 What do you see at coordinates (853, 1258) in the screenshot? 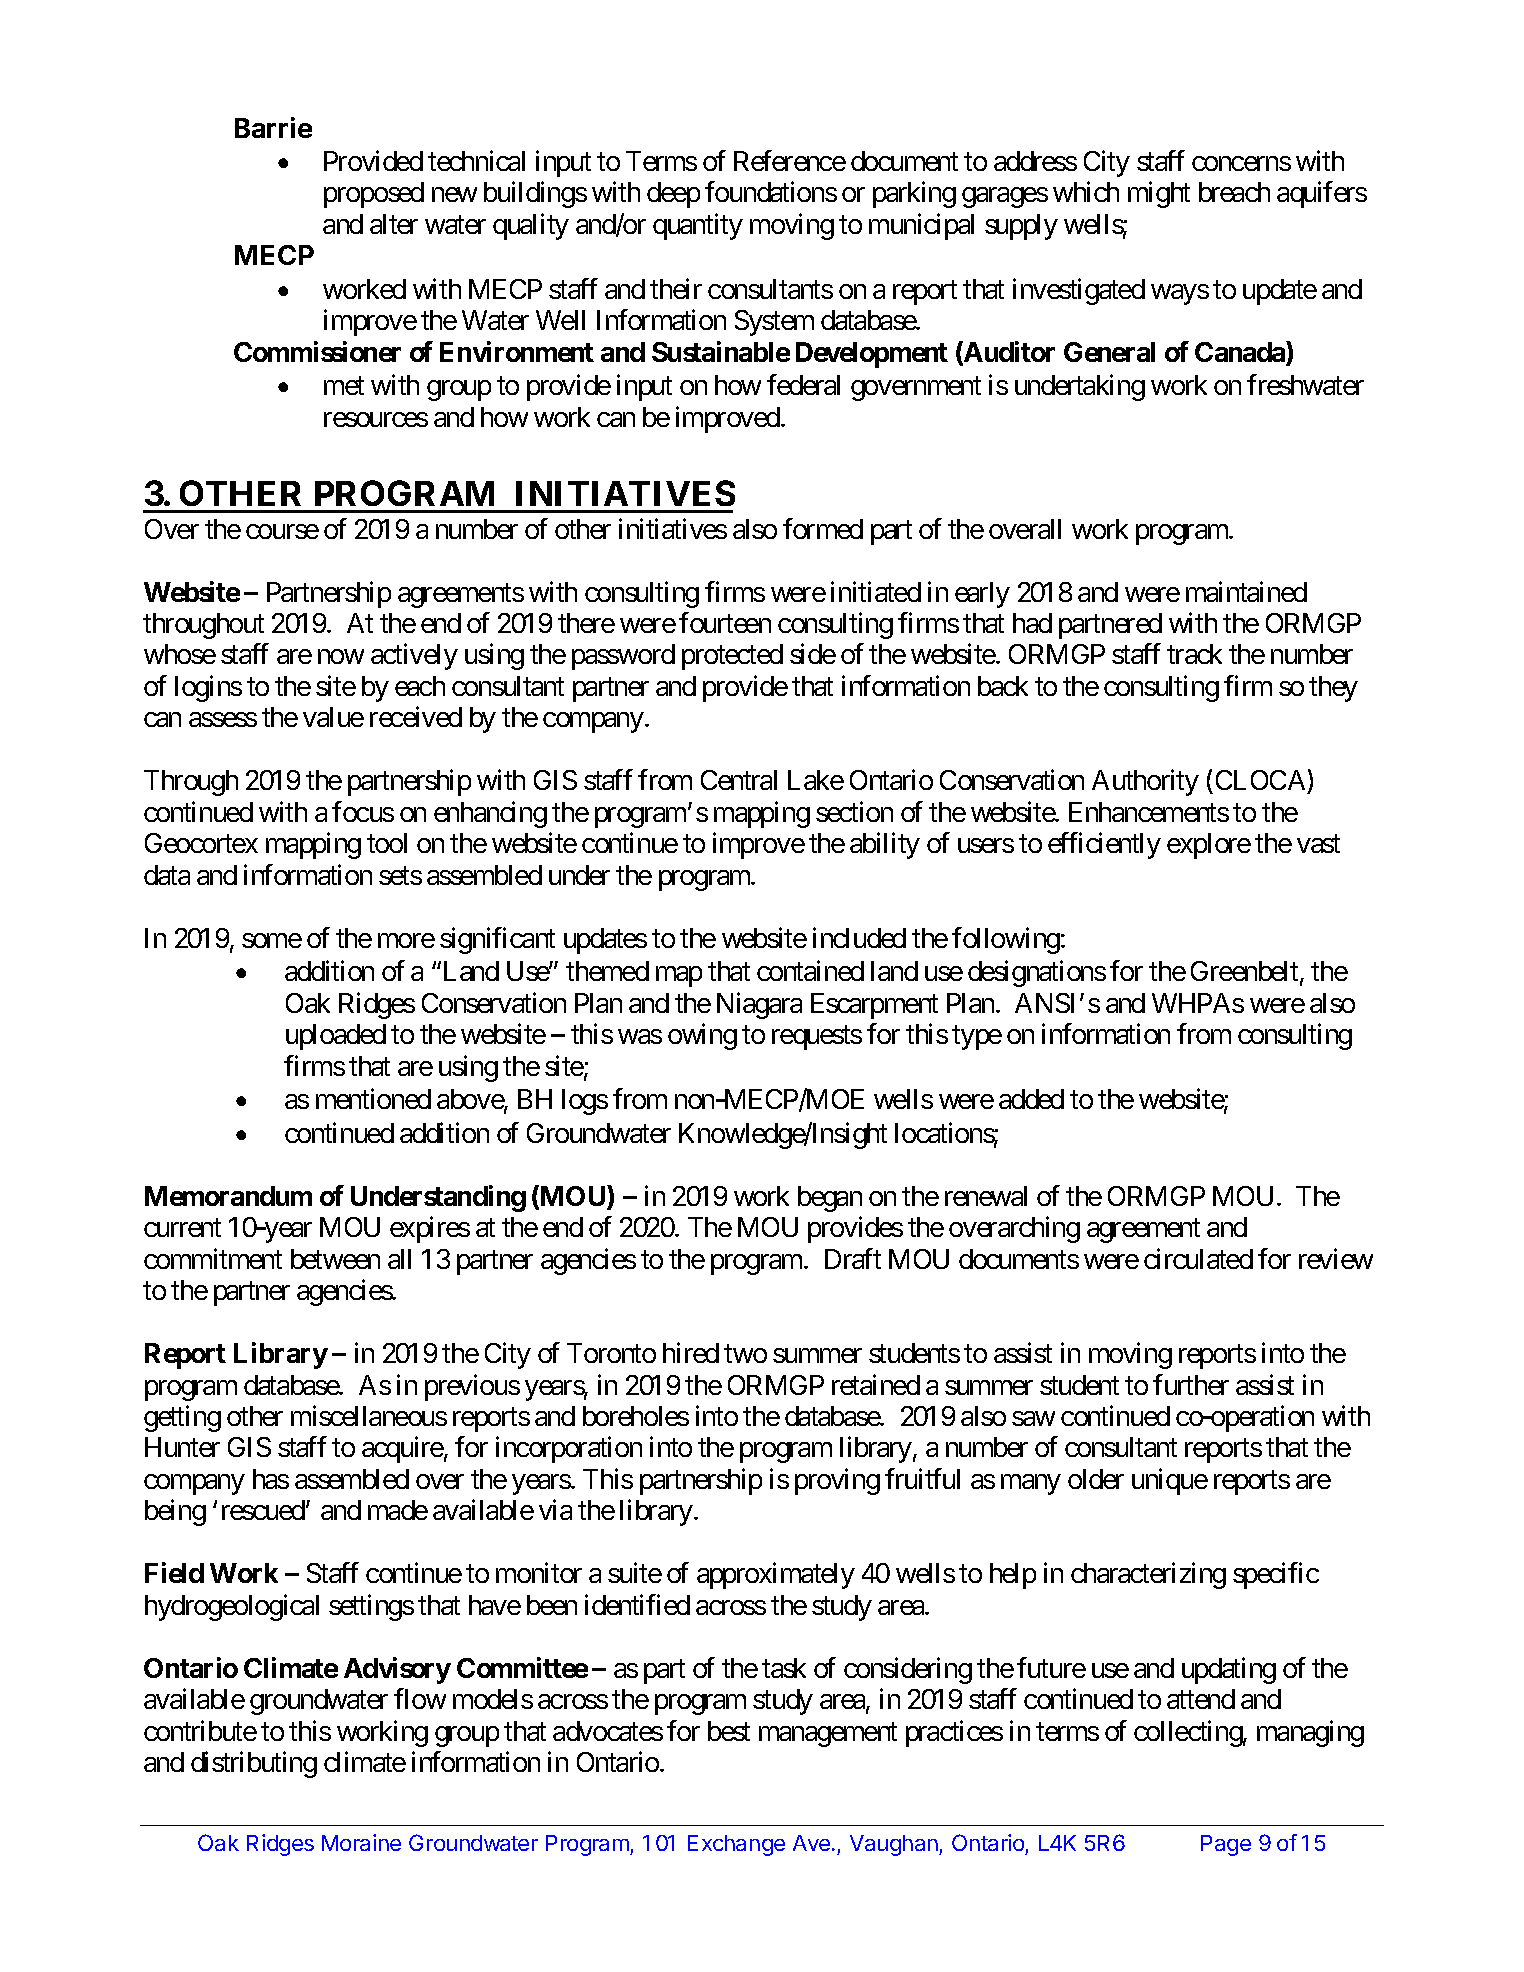
I see `Draft` at bounding box center [853, 1258].
